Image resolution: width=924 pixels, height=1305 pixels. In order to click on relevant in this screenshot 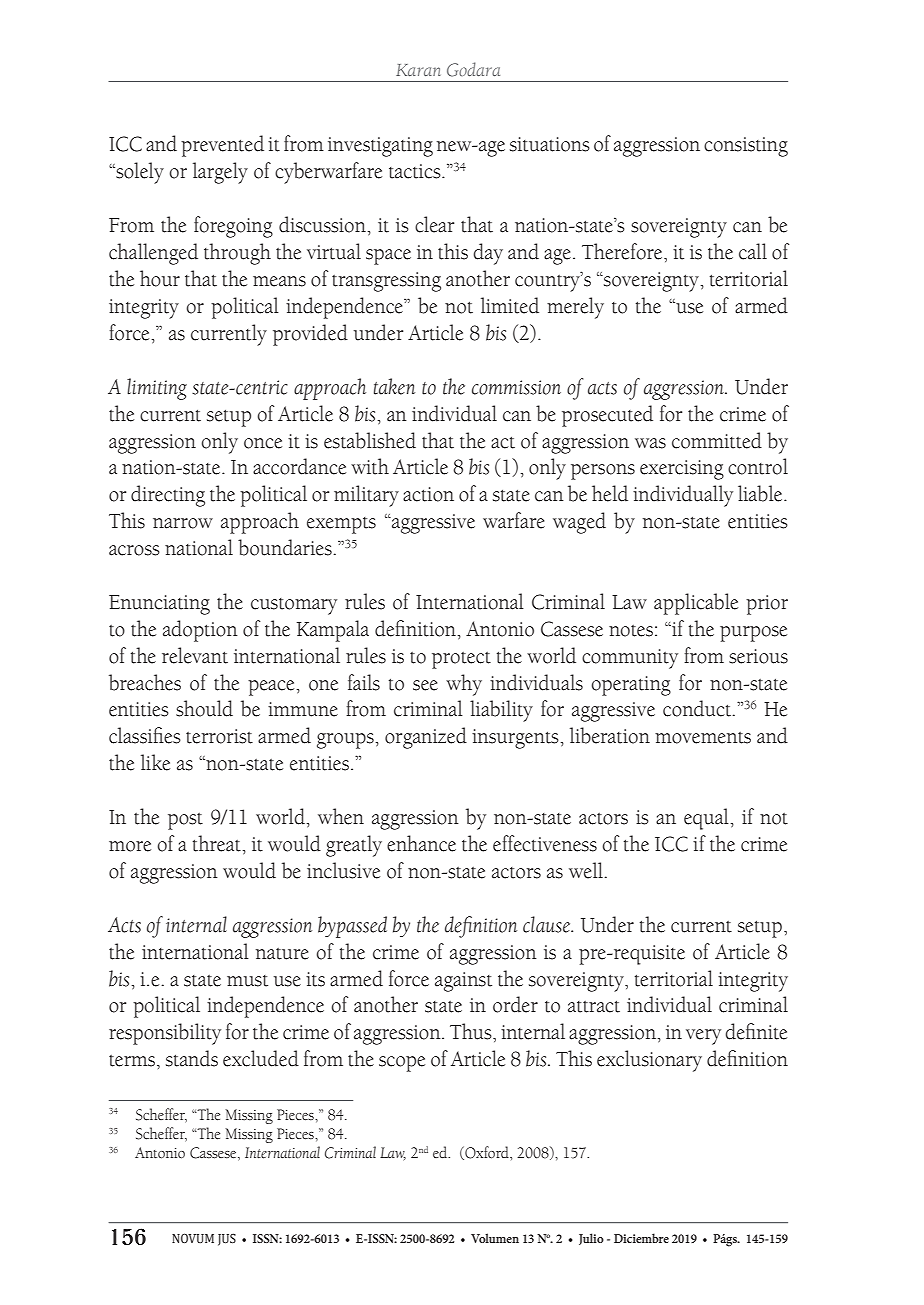, I will do `click(195, 655)`.
